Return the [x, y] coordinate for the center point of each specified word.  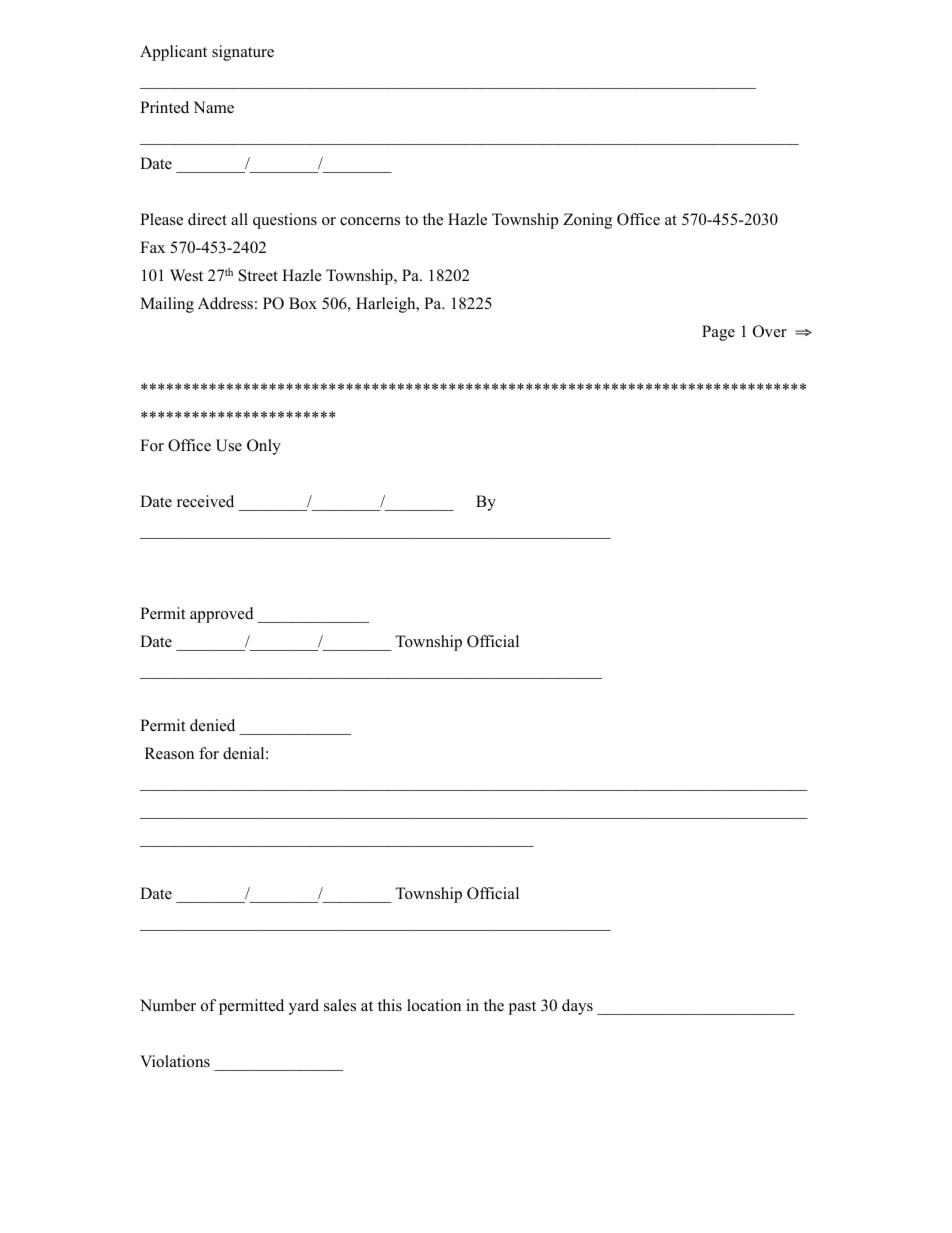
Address [225, 303]
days [577, 1007]
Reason [169, 753]
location [434, 1005]
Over [770, 331]
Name [213, 107]
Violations [175, 1061]
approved [222, 615]
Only [264, 447]
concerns [370, 221]
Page [718, 333]
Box [303, 303]
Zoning [587, 221]
